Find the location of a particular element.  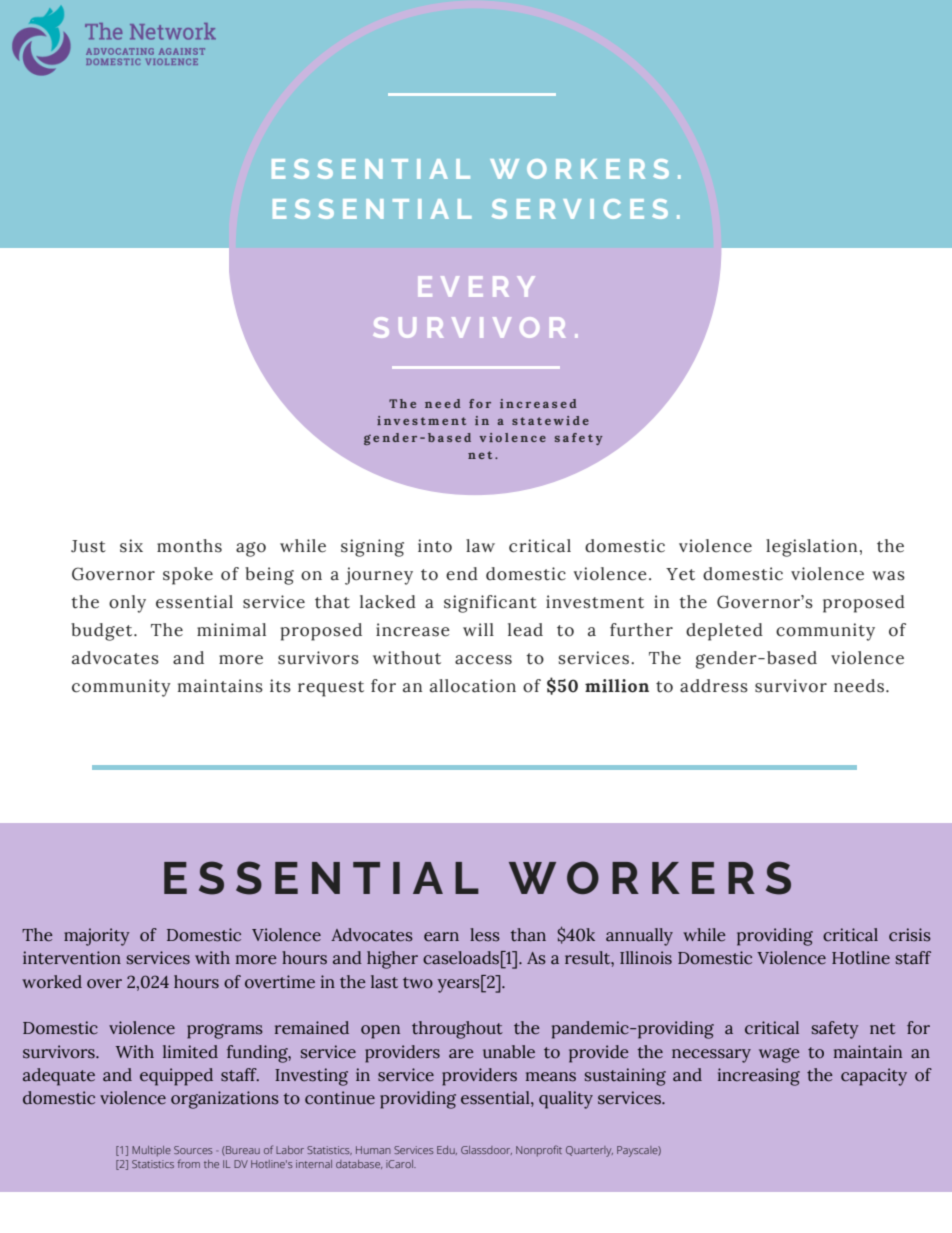

allocation is located at coordinates (473, 686).
